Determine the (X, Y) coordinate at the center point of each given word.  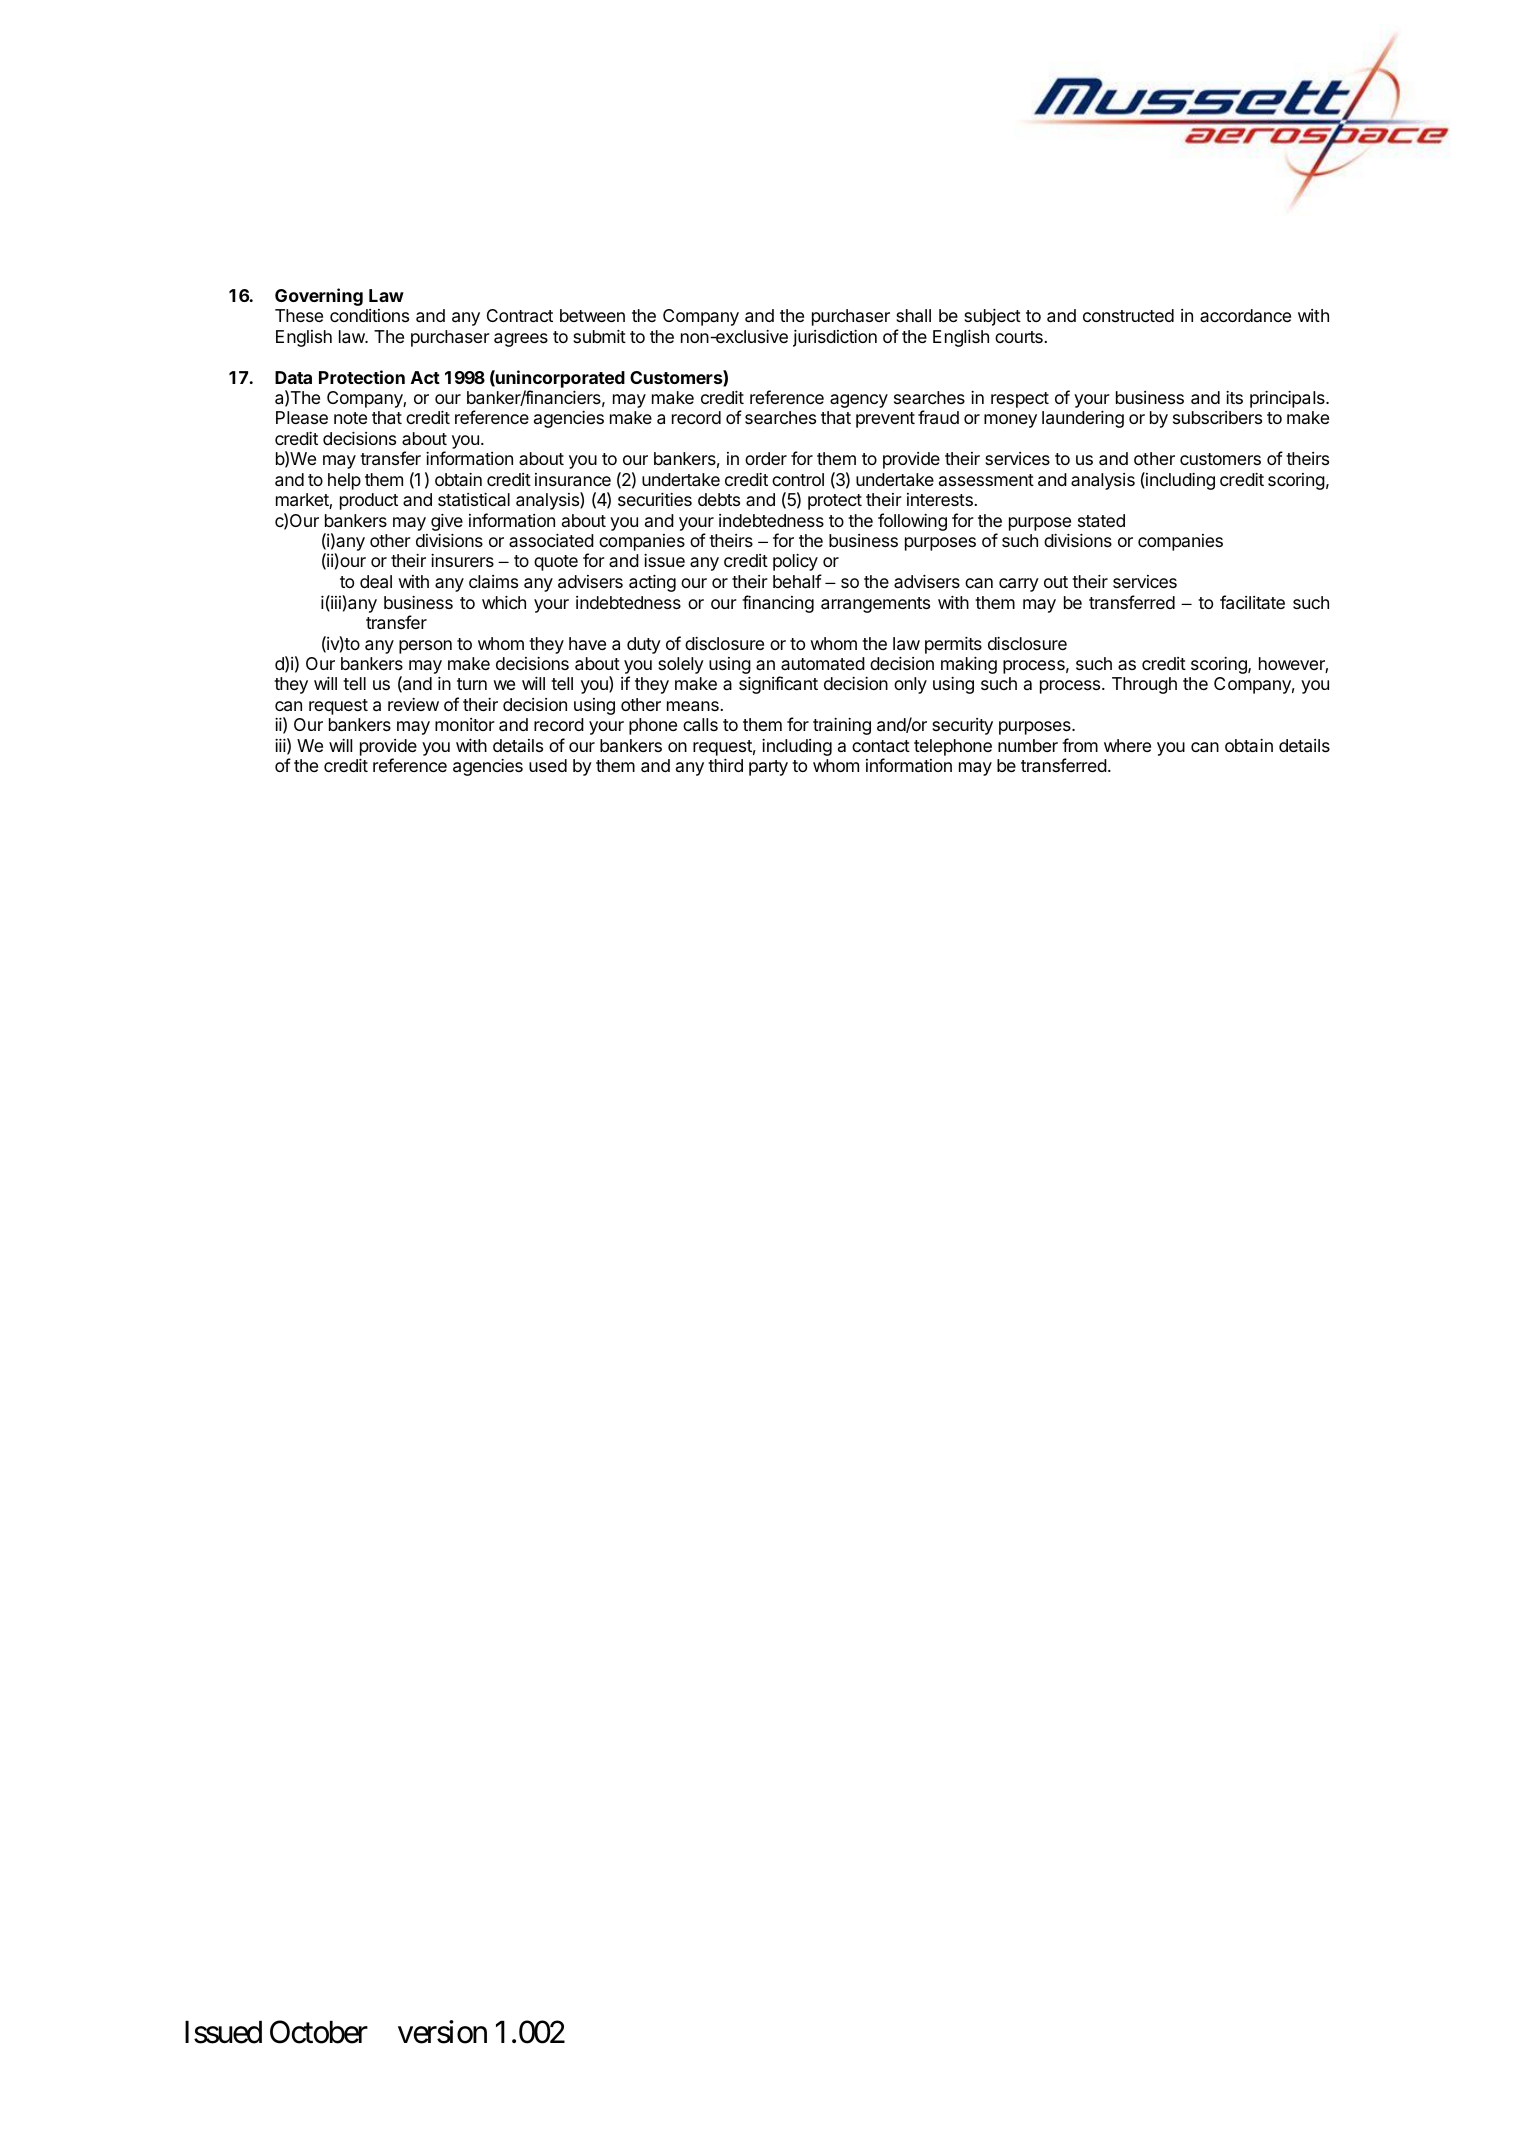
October (319, 2032)
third (725, 765)
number (1028, 745)
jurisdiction (835, 338)
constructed (1128, 315)
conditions (369, 315)
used (548, 765)
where (1127, 745)
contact (881, 746)
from (1080, 745)
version (442, 2032)
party (768, 768)
